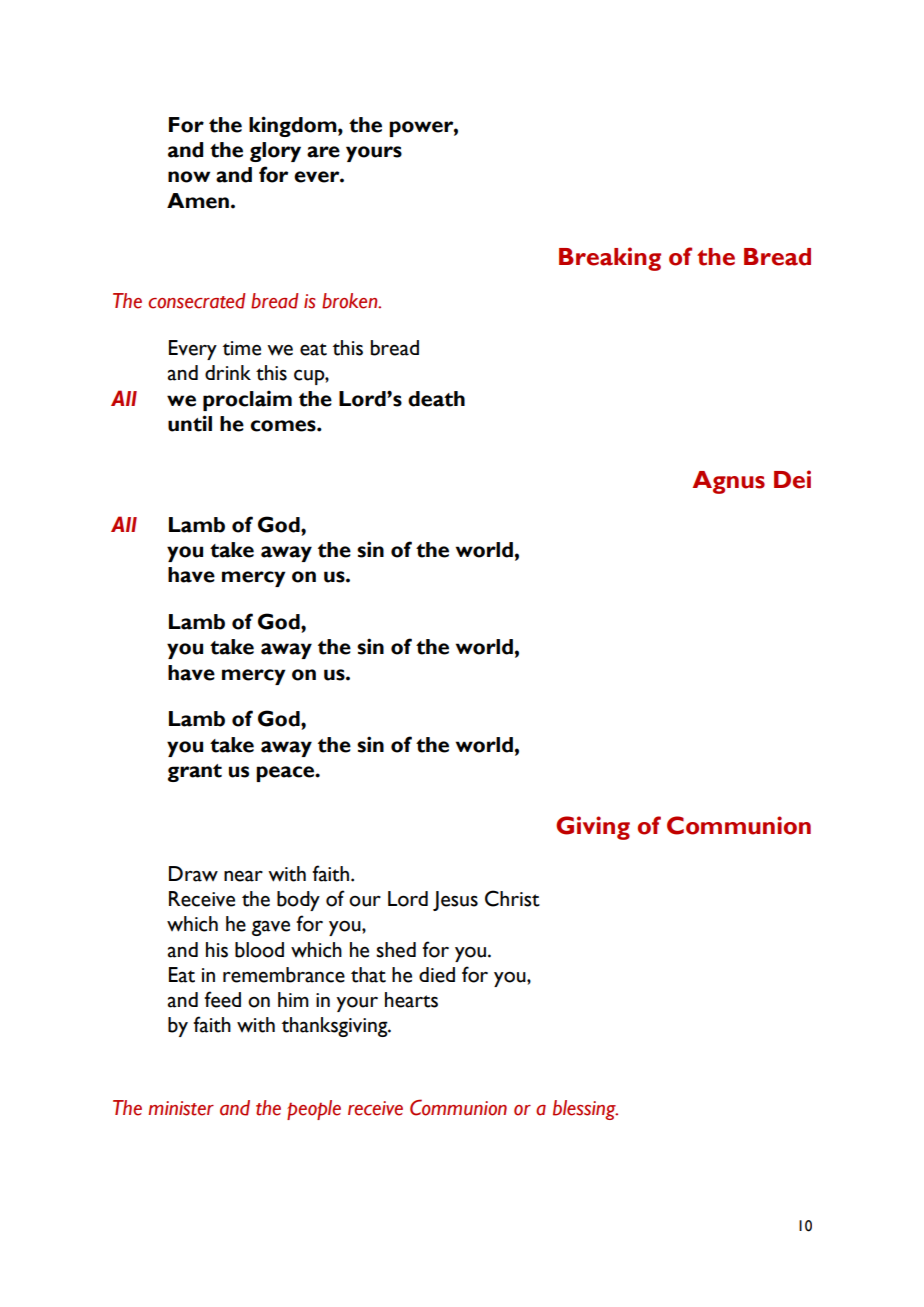 This screenshot has height=1307, width=924. Describe the element at coordinates (585, 1110) in the screenshot. I see `blessing` at that location.
